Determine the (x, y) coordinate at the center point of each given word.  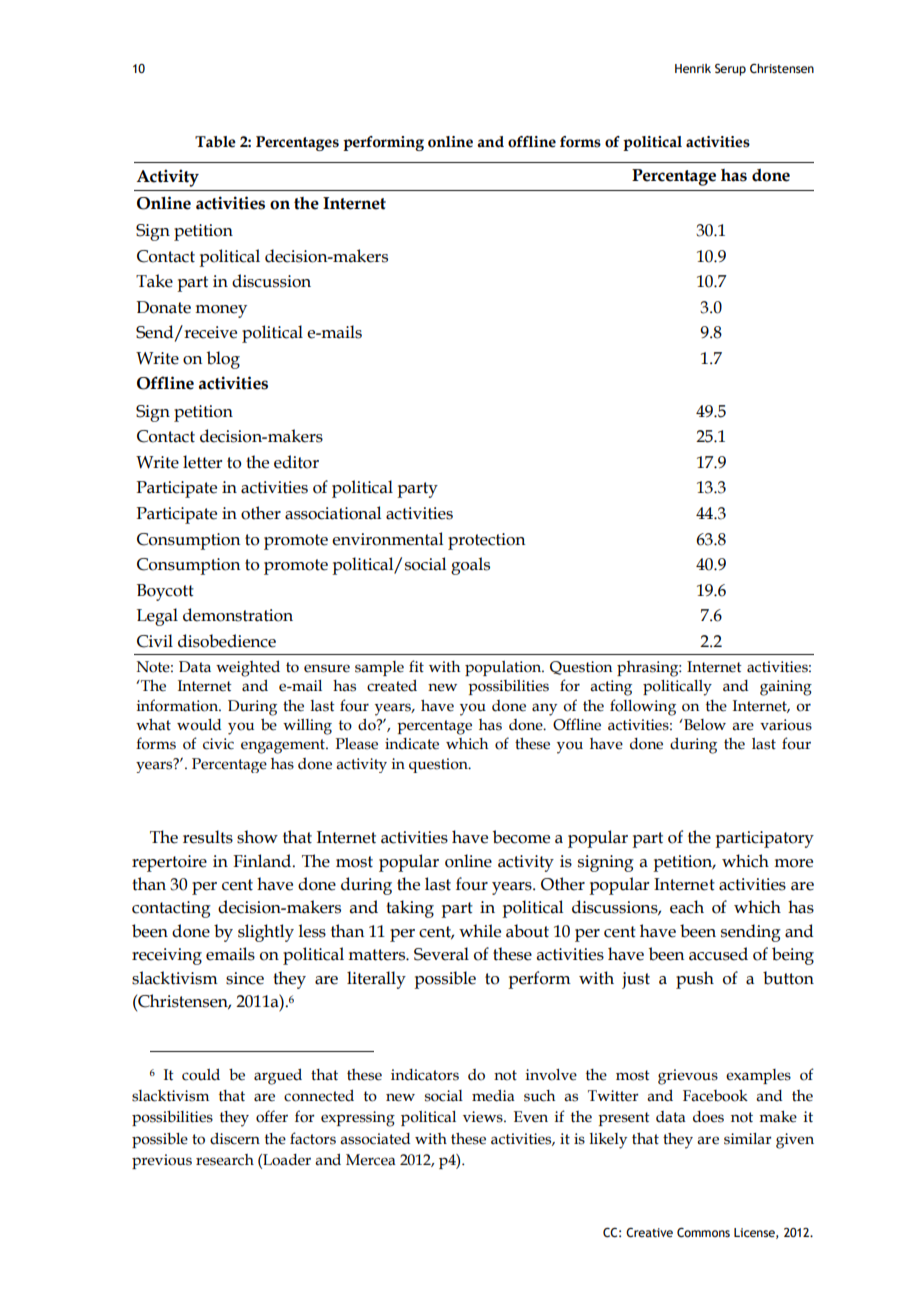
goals (470, 566)
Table (215, 142)
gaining (786, 688)
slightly (266, 933)
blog (223, 360)
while (480, 931)
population (504, 668)
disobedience (227, 641)
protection (486, 541)
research (225, 1160)
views (484, 1117)
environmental (387, 539)
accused (718, 954)
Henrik (693, 68)
